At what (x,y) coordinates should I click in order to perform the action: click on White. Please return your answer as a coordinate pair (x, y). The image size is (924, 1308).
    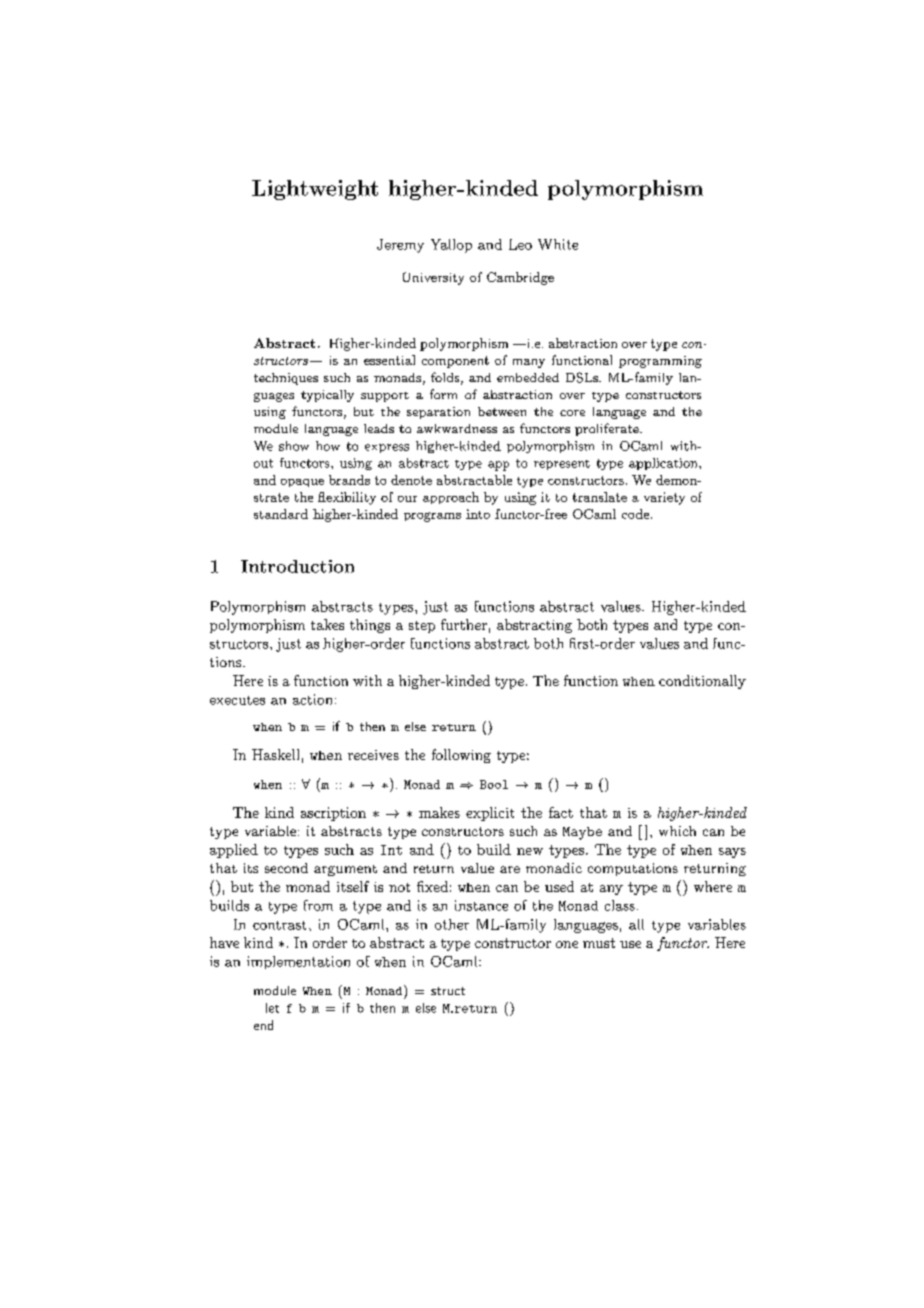
    Looking at the image, I should click on (558, 244).
